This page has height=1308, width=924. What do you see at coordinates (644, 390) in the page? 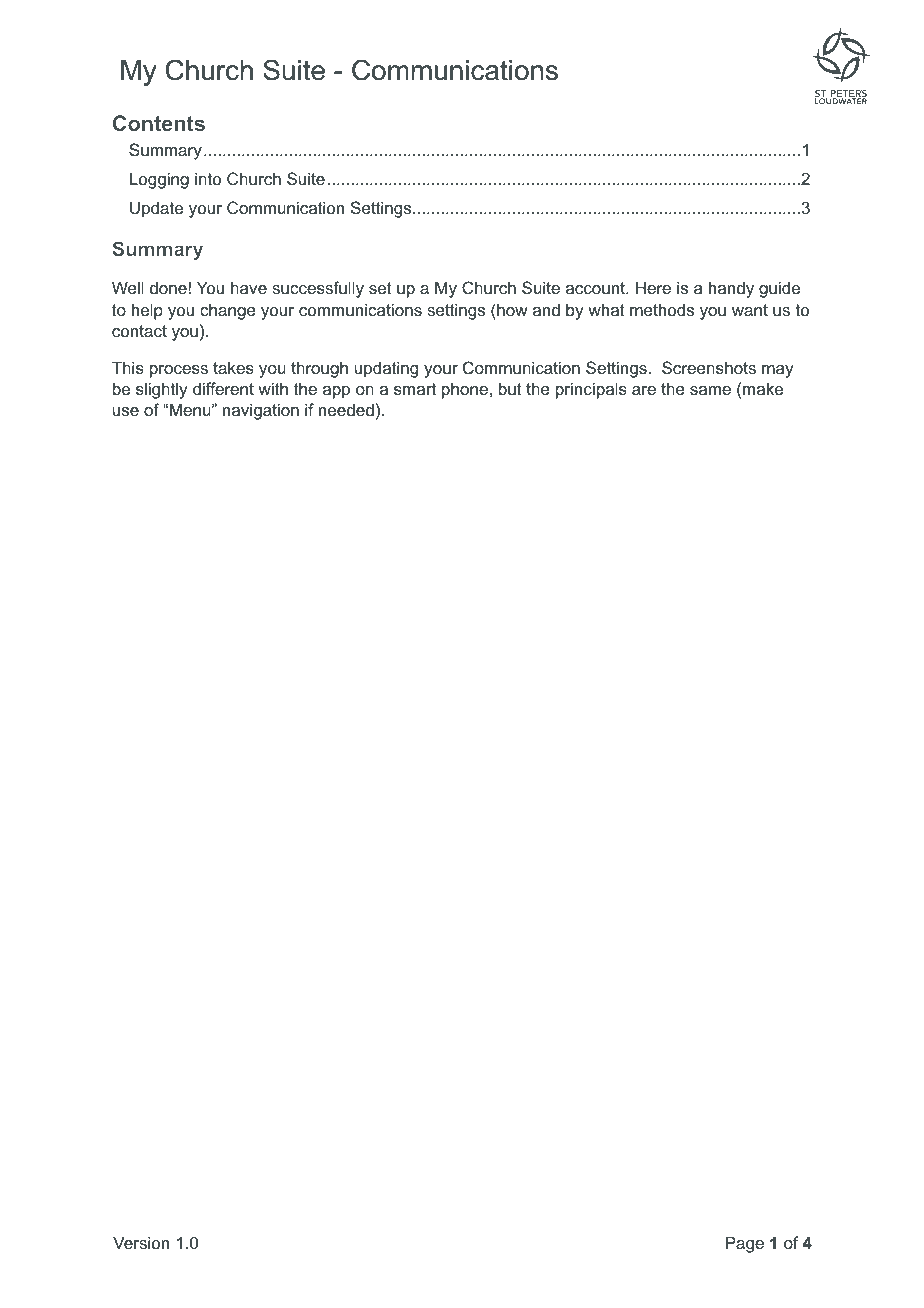
I see `are` at bounding box center [644, 390].
